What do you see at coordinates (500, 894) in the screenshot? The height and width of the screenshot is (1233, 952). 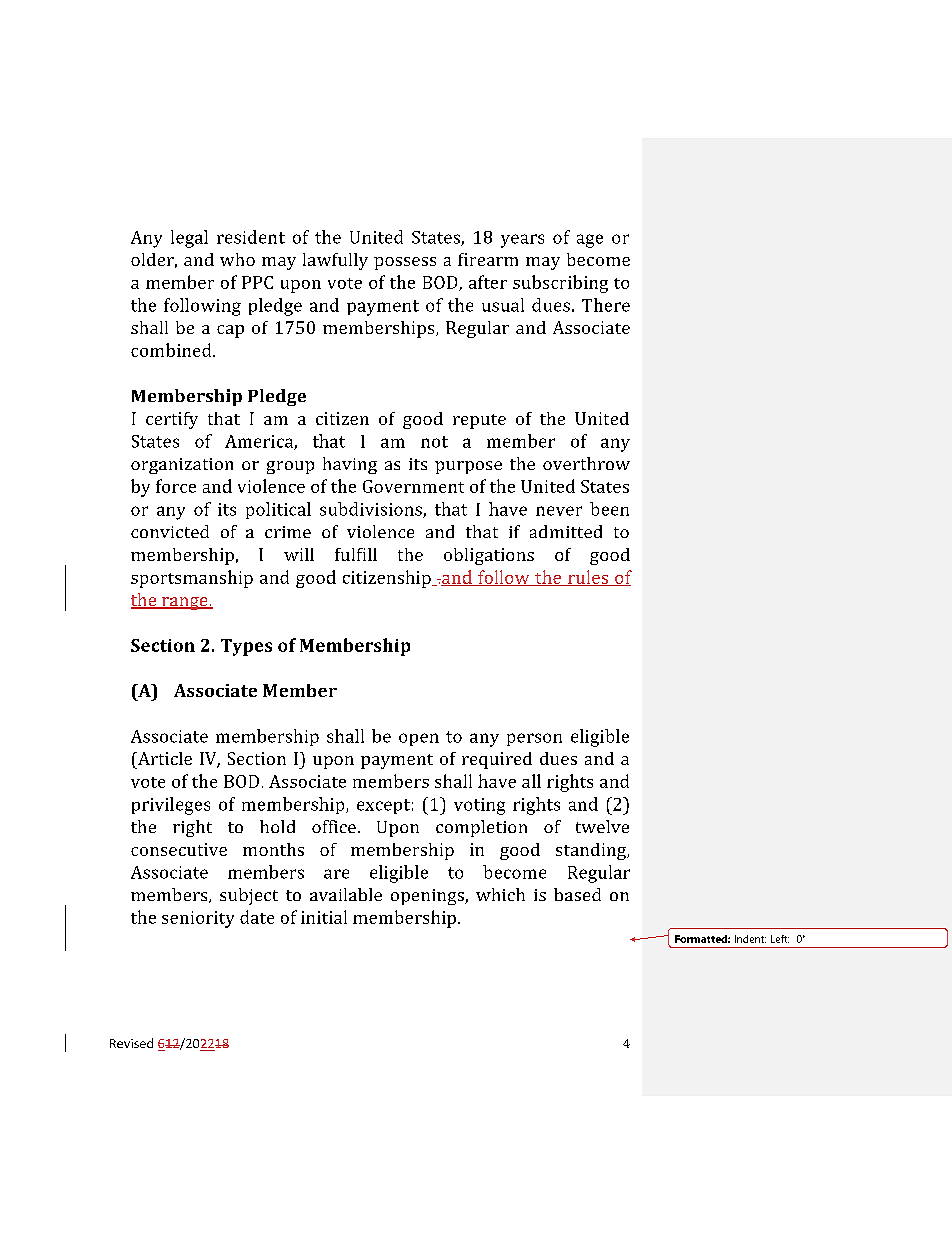 I see `which` at bounding box center [500, 894].
